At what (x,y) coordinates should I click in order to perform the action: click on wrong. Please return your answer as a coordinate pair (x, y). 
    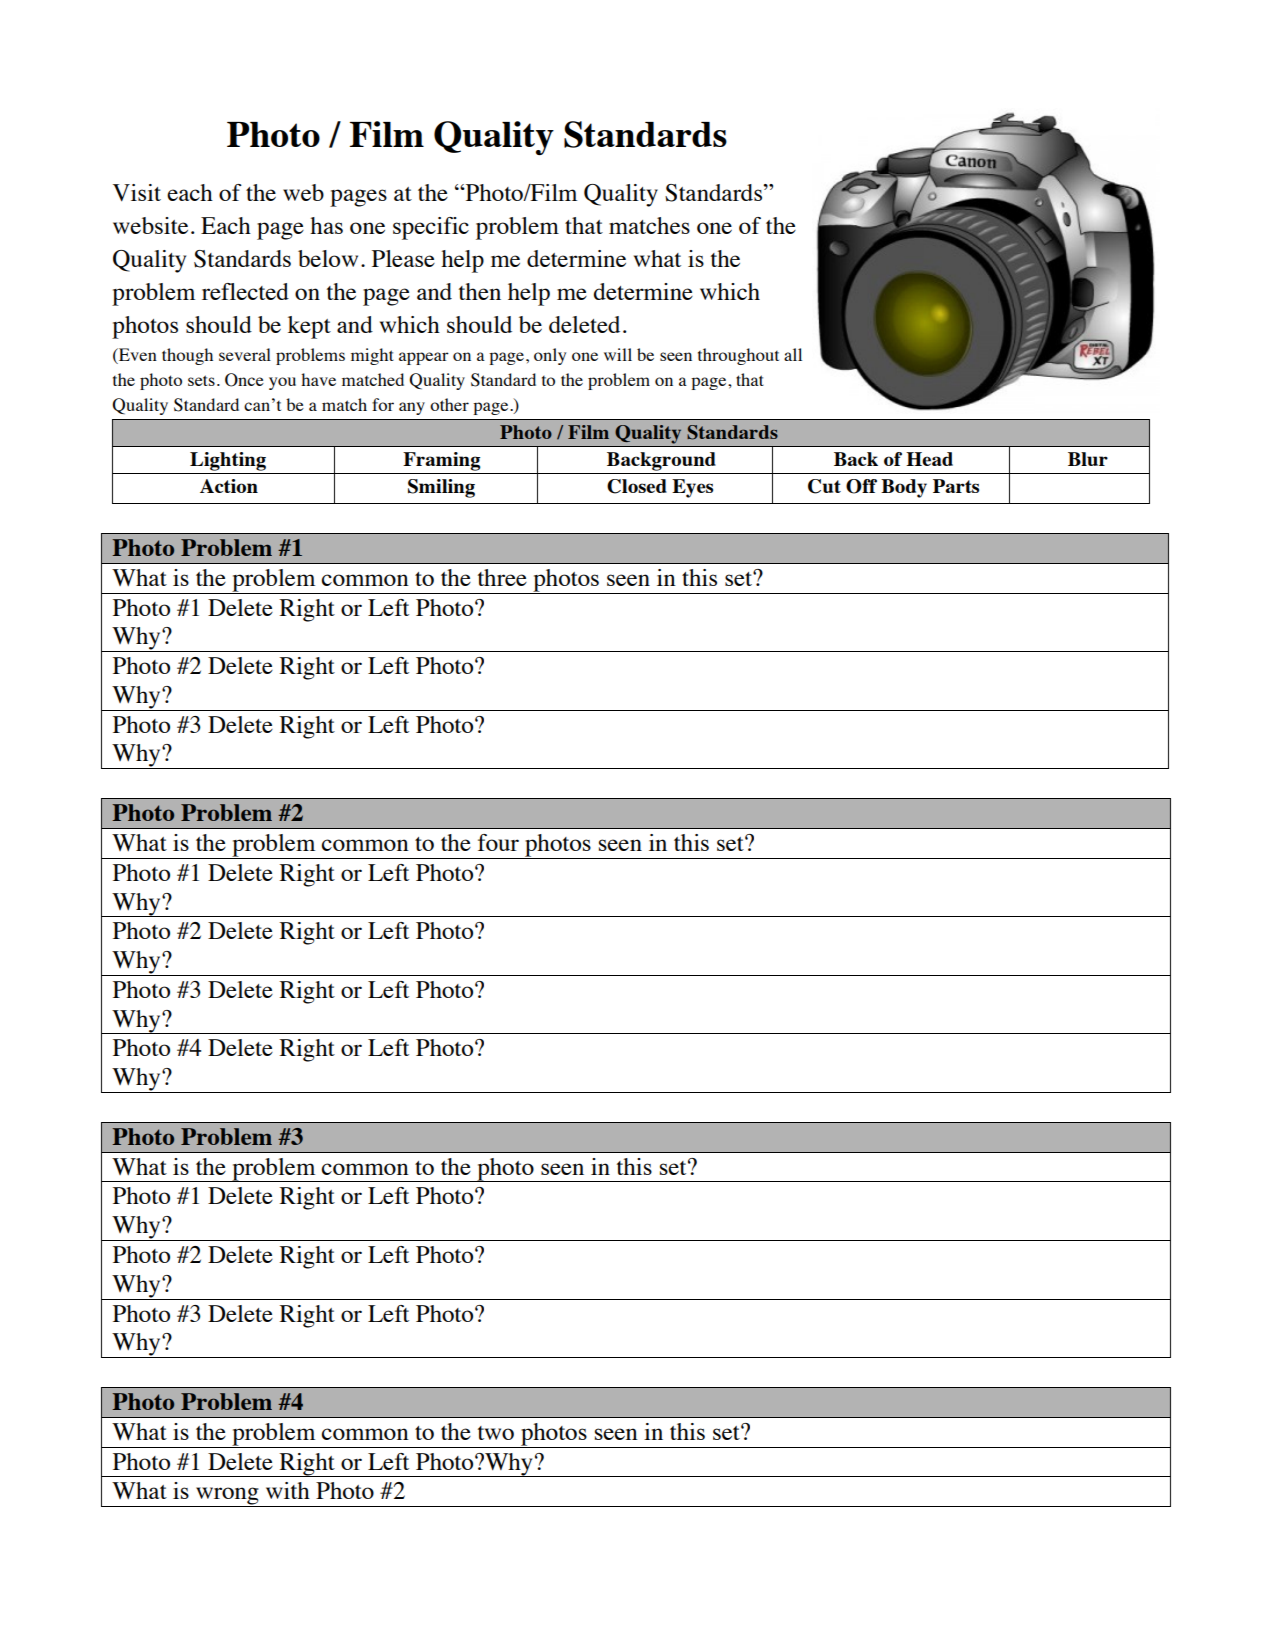
    Looking at the image, I should click on (227, 1497).
